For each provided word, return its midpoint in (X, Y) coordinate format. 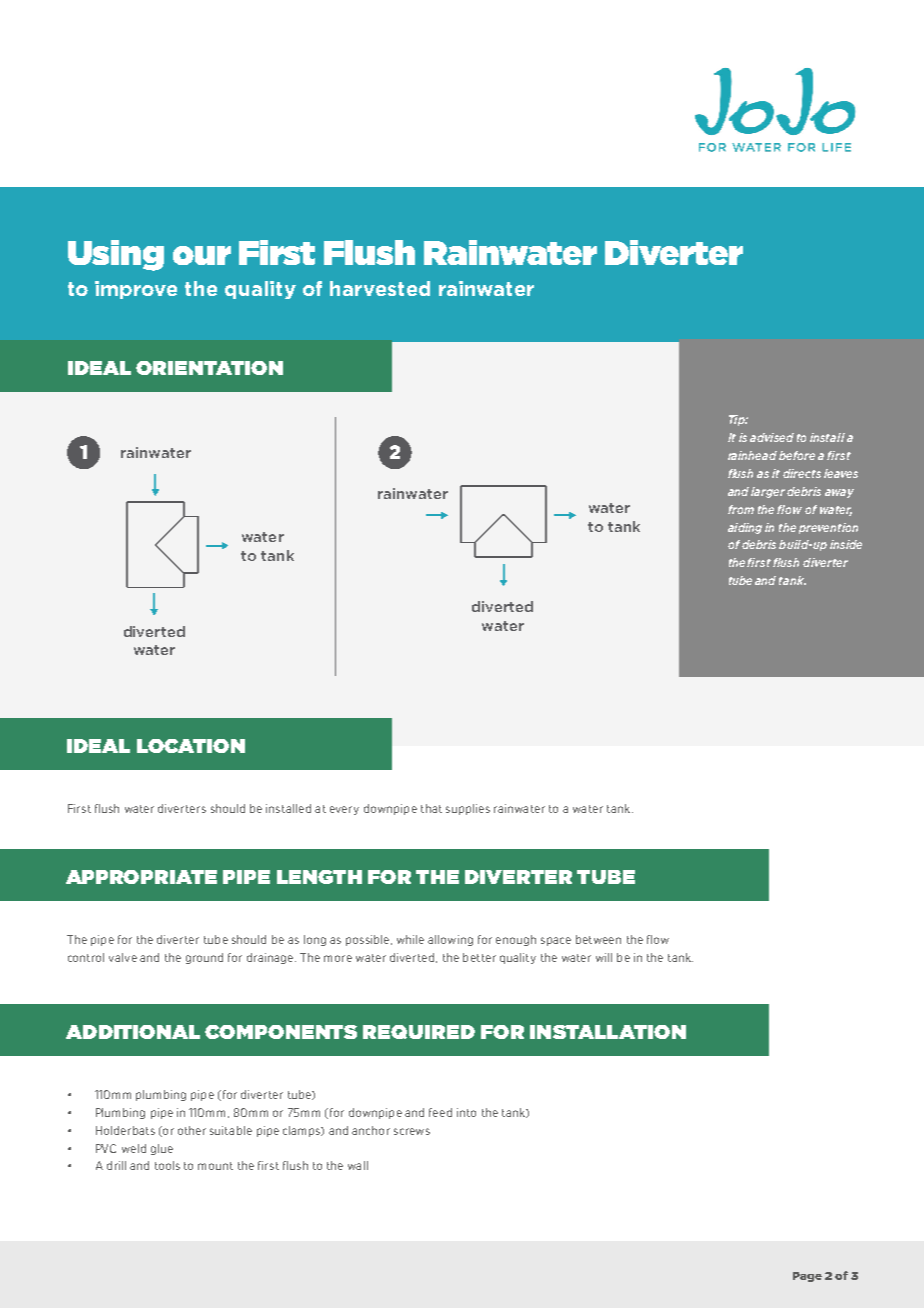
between (598, 939)
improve (136, 290)
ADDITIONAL (133, 1032)
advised (772, 437)
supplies (468, 809)
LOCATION (191, 746)
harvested (380, 288)
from (741, 509)
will (604, 957)
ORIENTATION (209, 368)
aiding (745, 528)
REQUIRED (419, 1032)
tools (167, 1165)
